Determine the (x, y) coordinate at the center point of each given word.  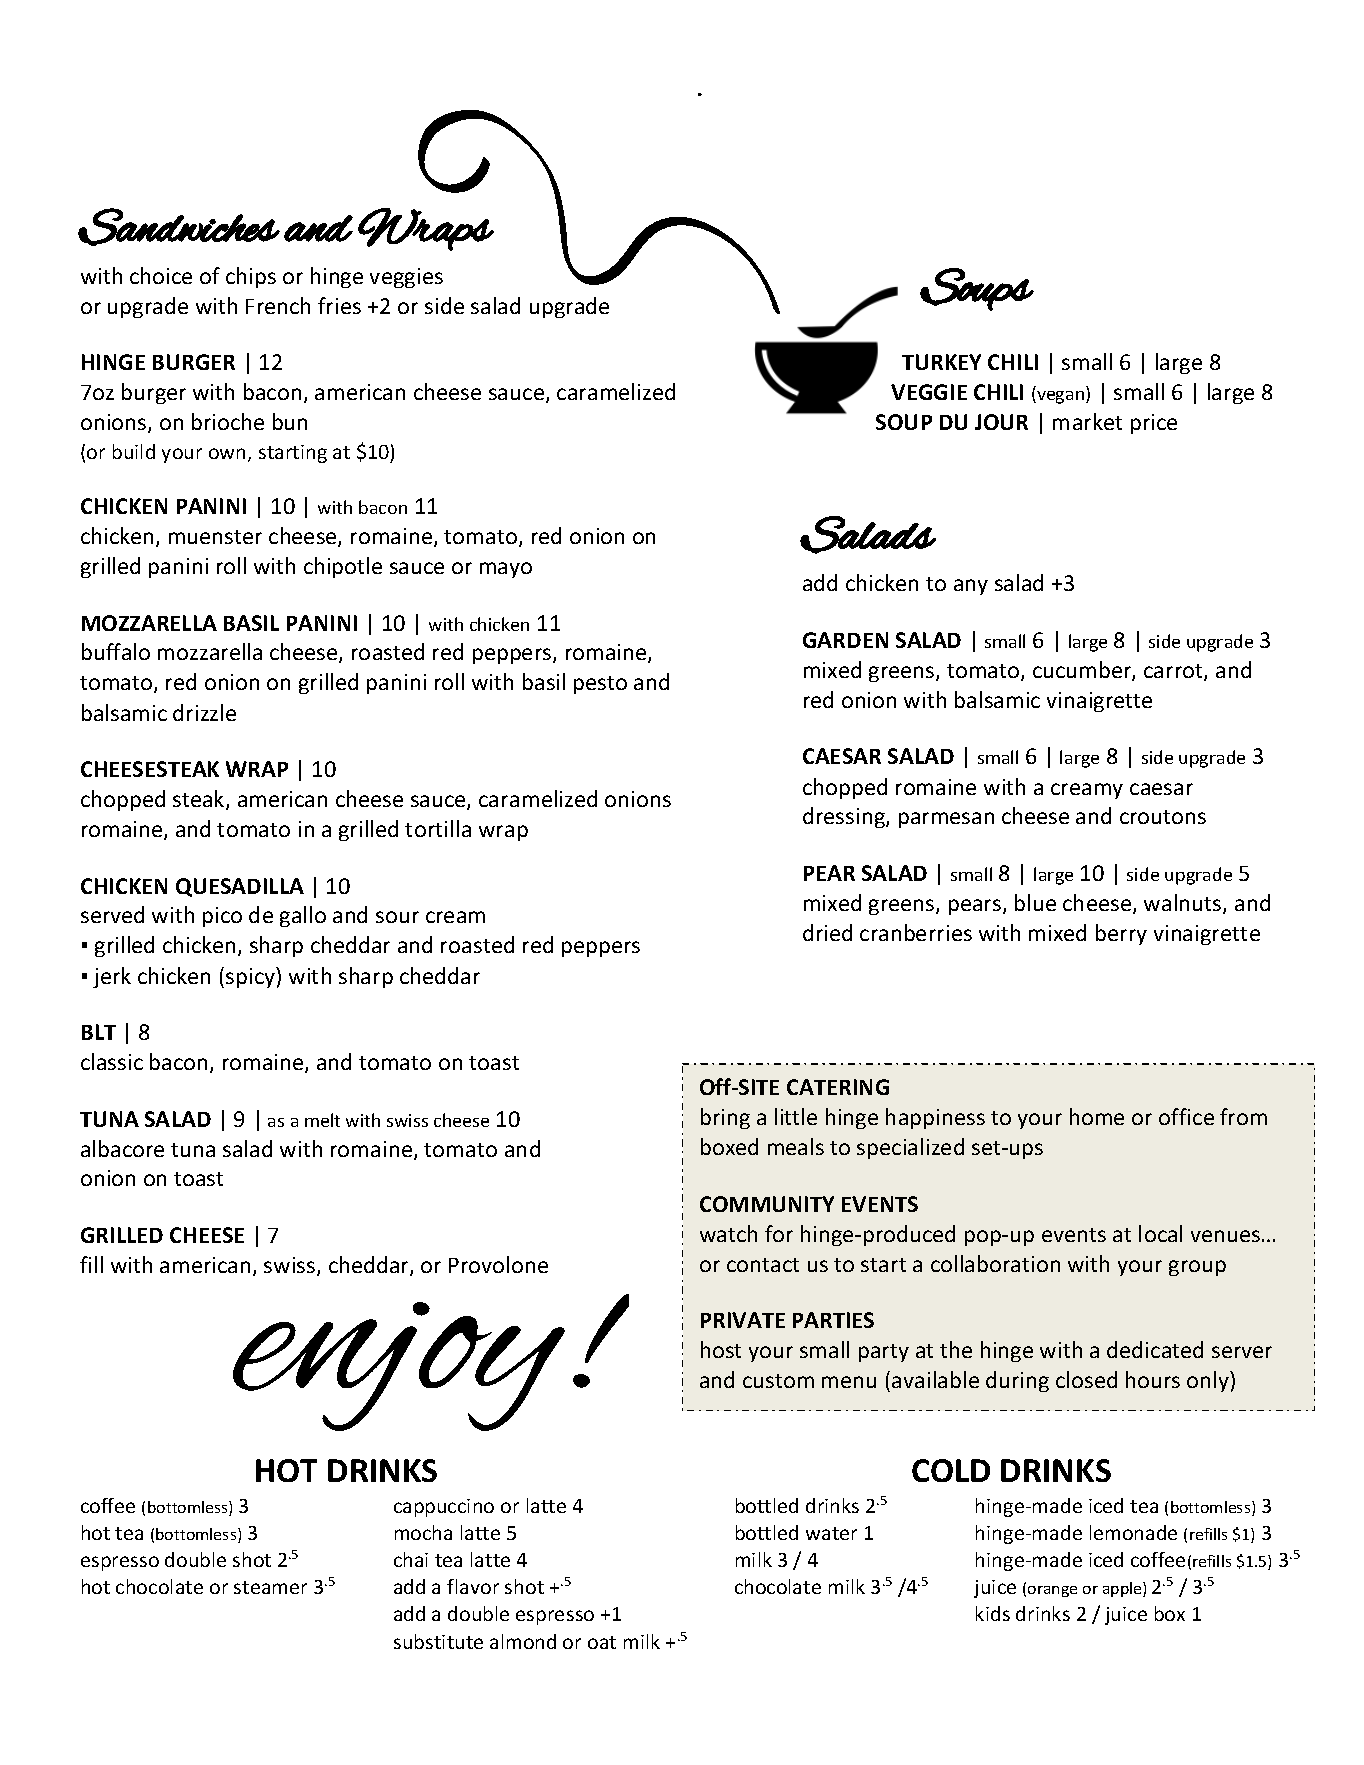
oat (602, 1642)
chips (251, 277)
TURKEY (941, 362)
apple (1123, 1589)
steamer (270, 1587)
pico (222, 917)
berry (1121, 934)
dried (827, 932)
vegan (1061, 397)
